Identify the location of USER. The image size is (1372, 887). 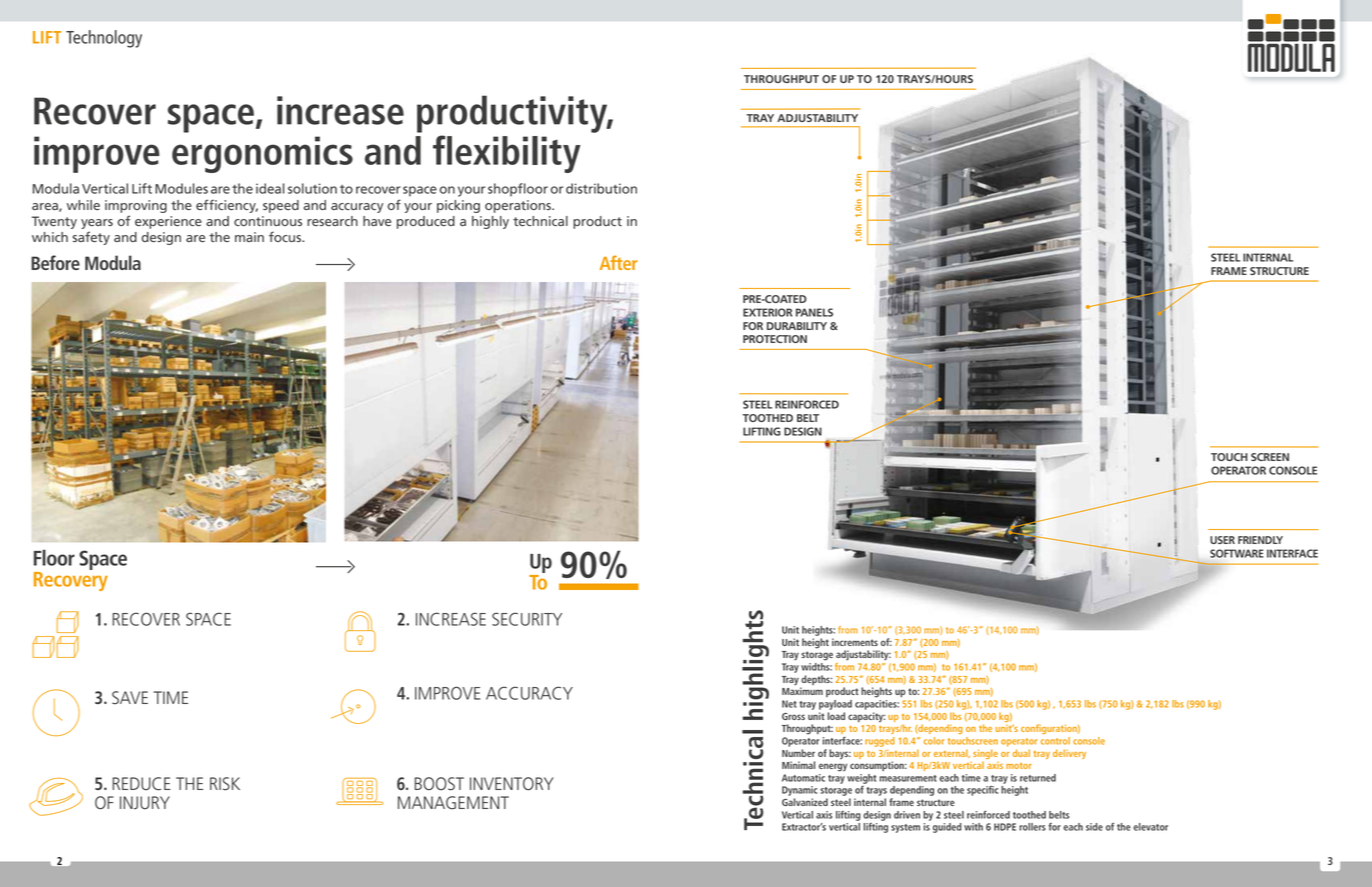
(1222, 540).
